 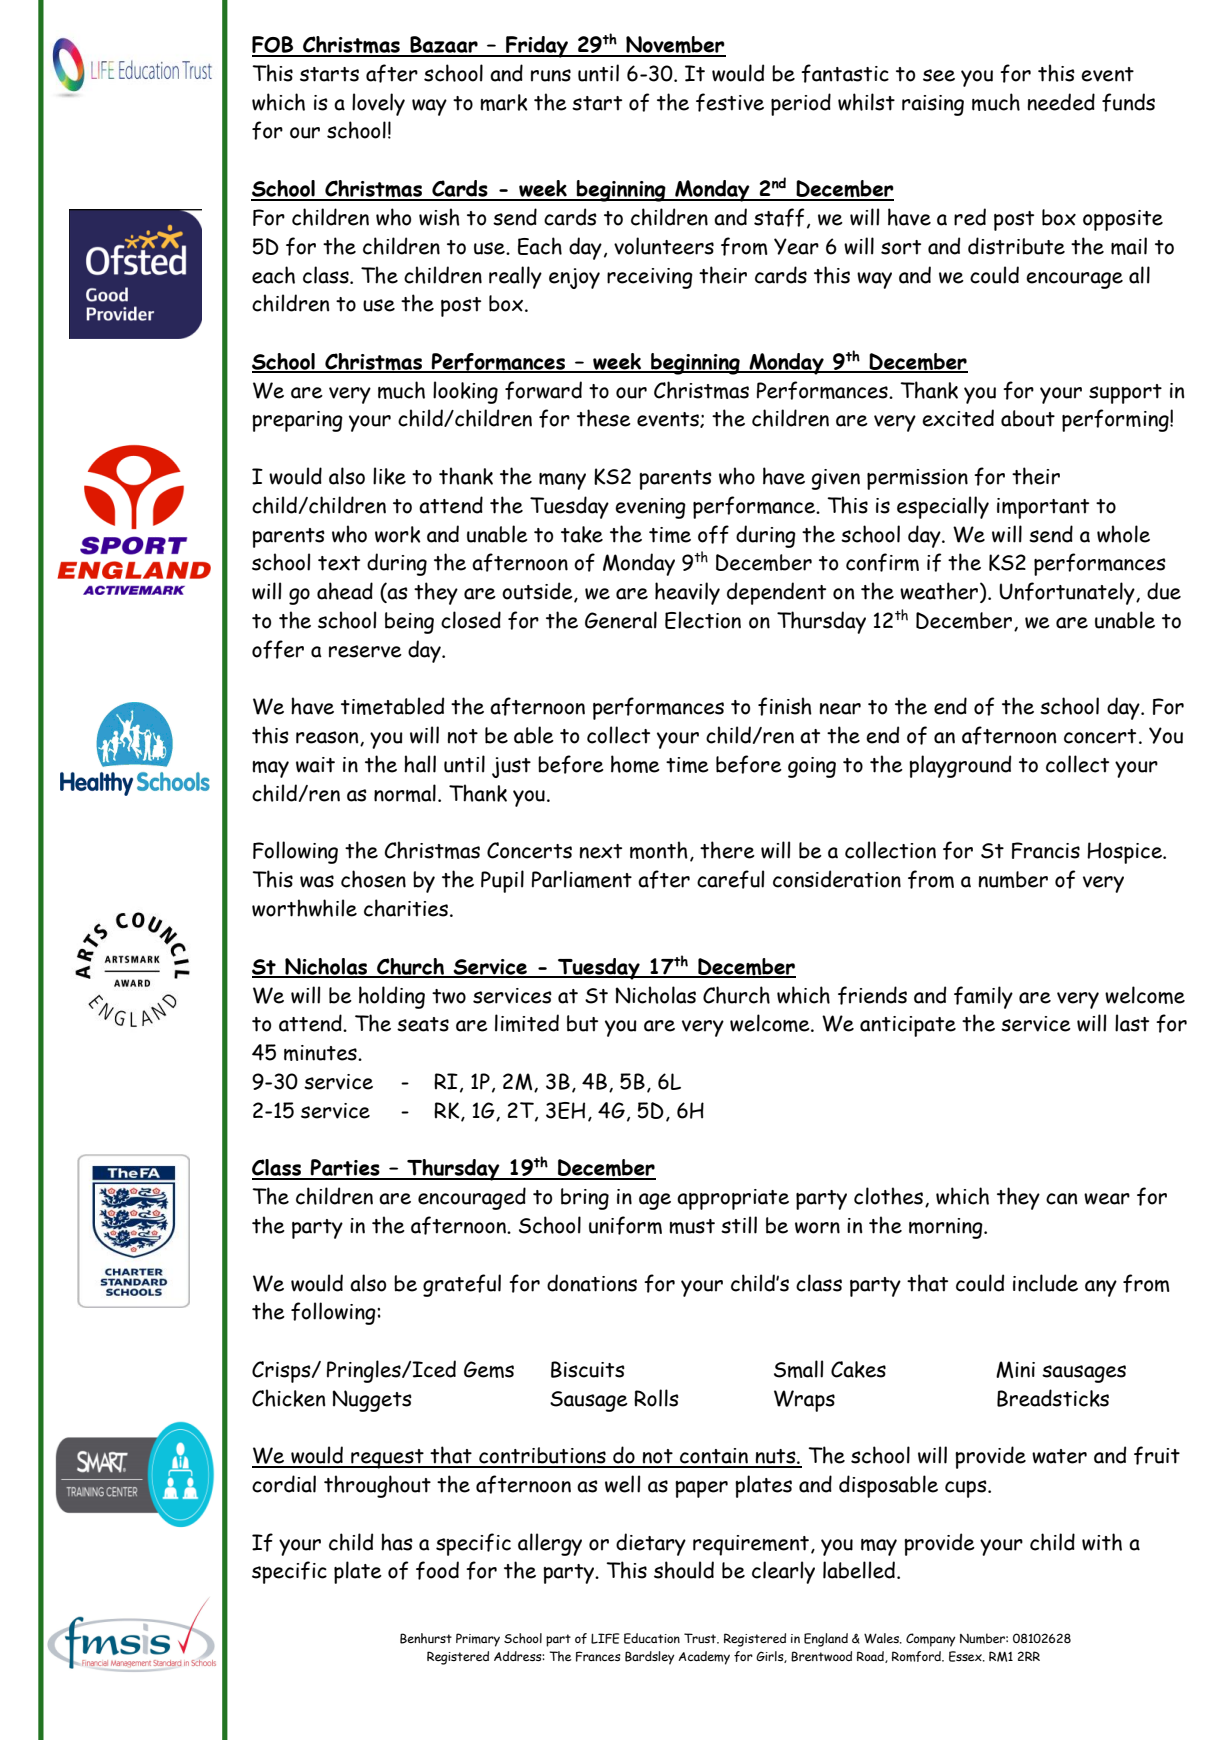 I want to click on Francis, so click(x=1046, y=850).
